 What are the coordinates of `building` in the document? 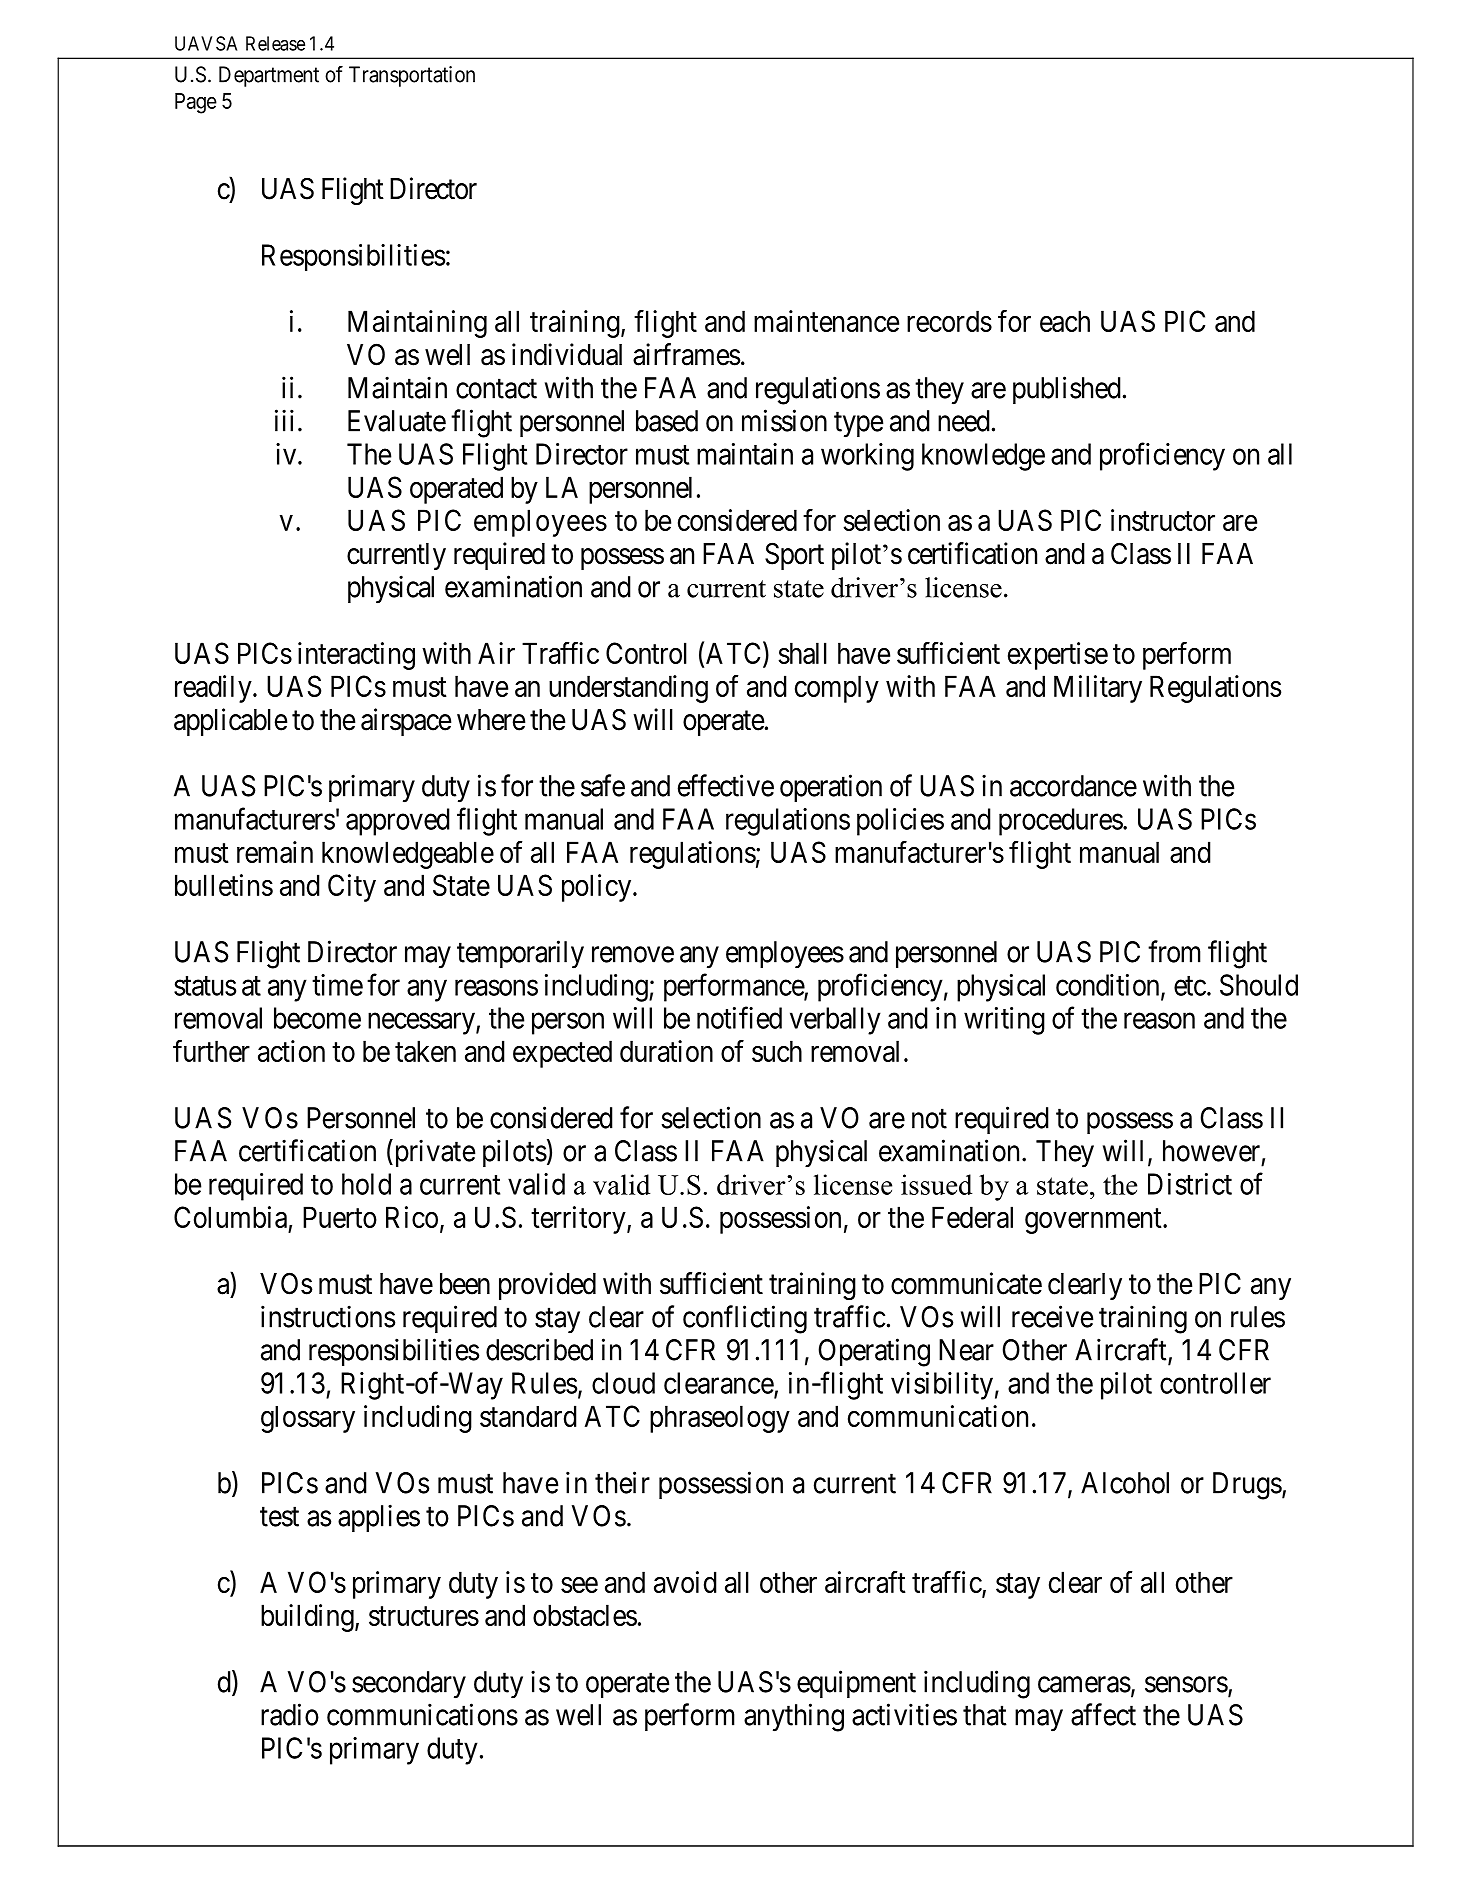 It's located at (308, 1618).
